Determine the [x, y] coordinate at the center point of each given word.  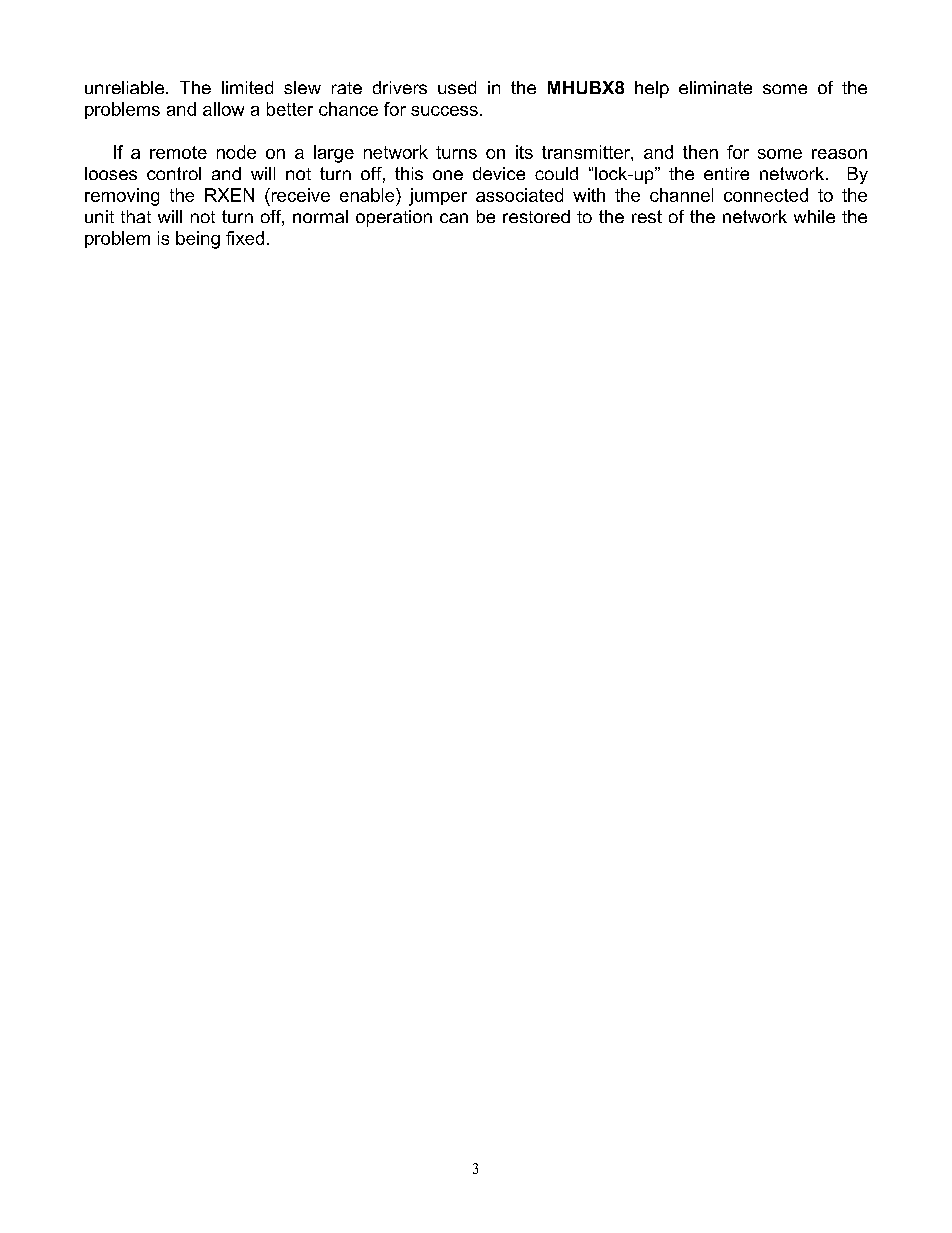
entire [726, 173]
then [700, 152]
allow [223, 109]
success [444, 111]
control [174, 173]
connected [766, 195]
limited [247, 87]
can [454, 218]
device [499, 173]
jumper [438, 197]
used [457, 87]
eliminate [715, 87]
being [198, 240]
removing [122, 197]
